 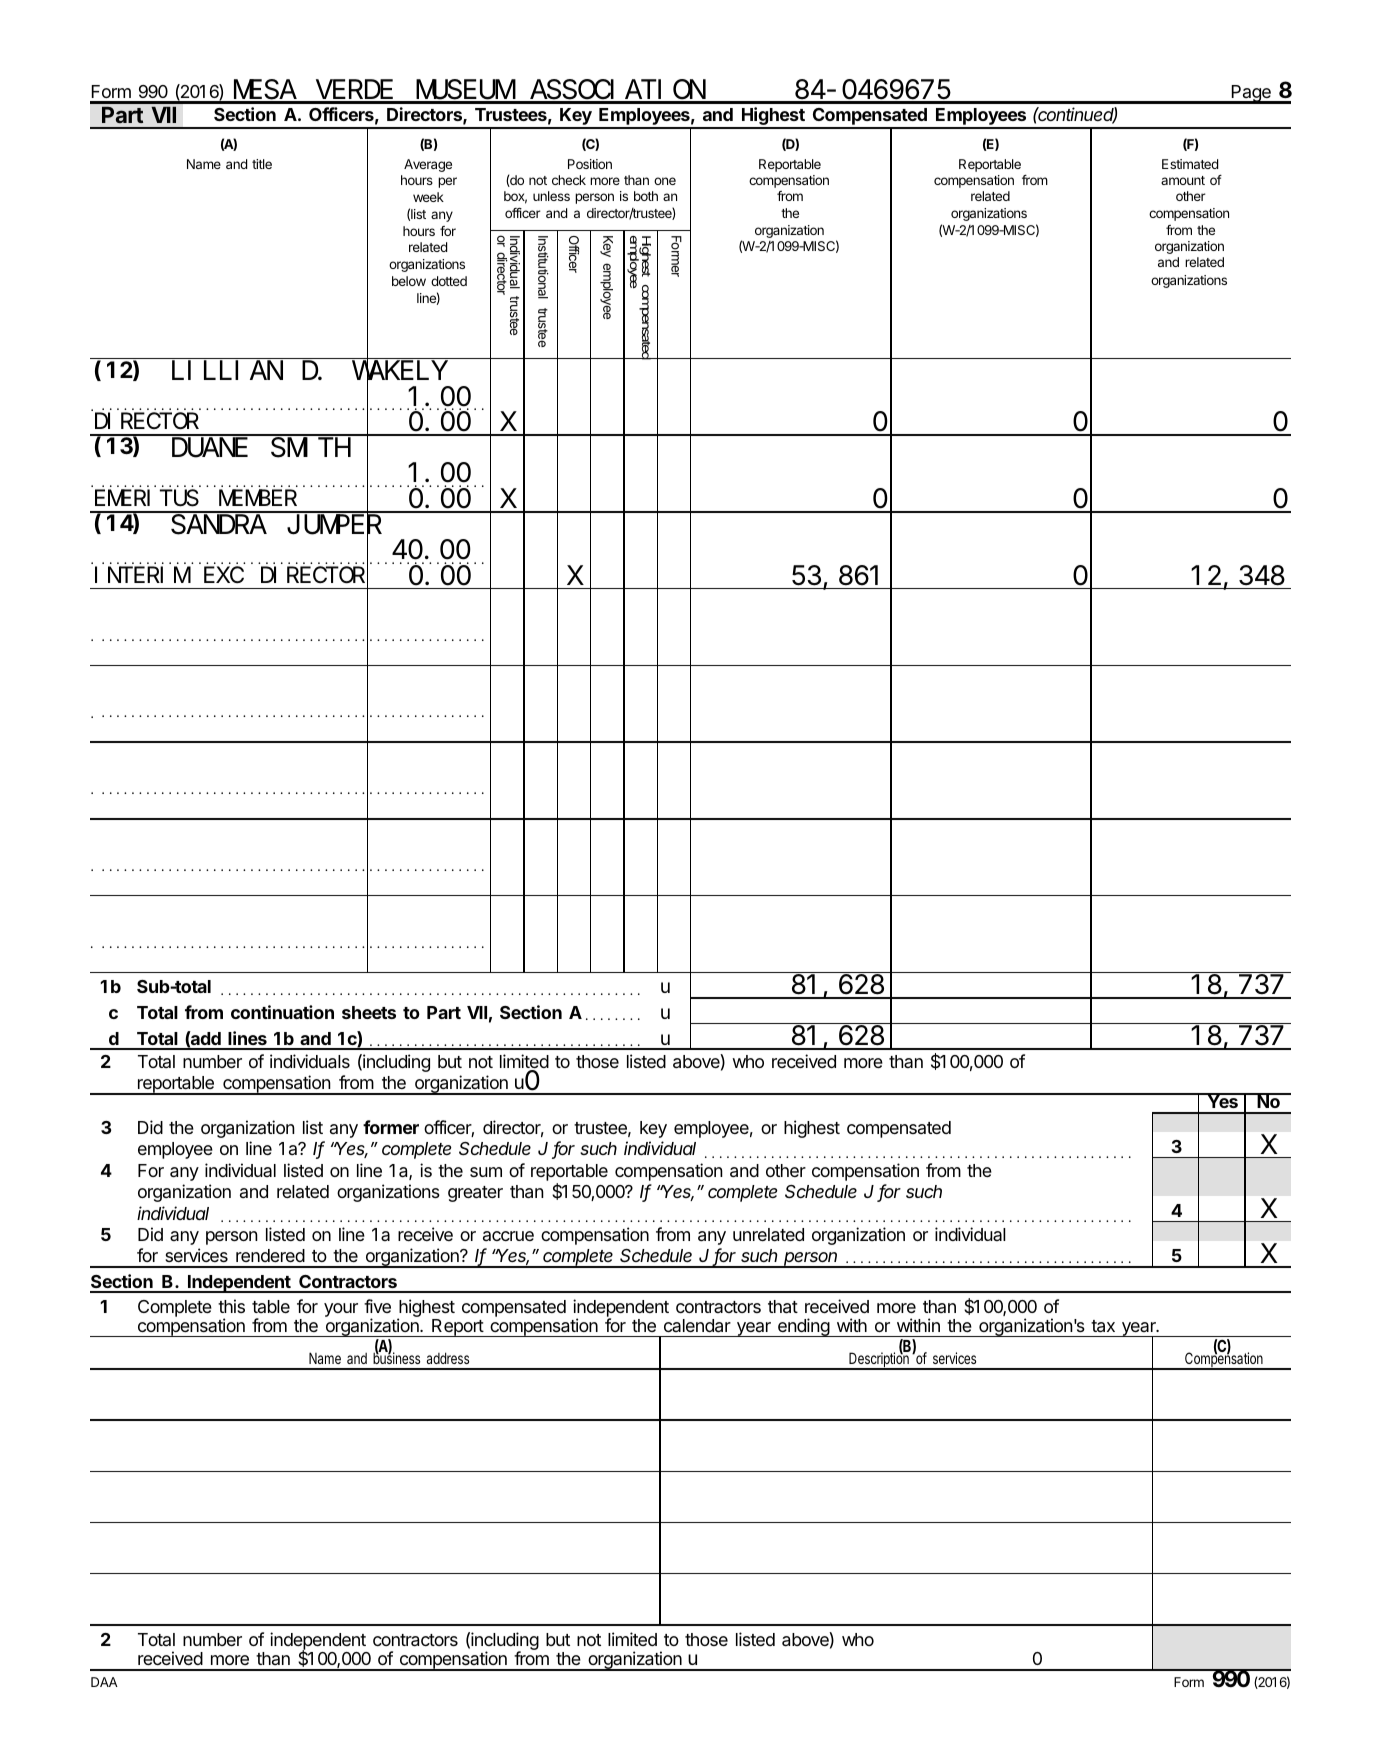 I want to click on tax, so click(x=1103, y=1326).
